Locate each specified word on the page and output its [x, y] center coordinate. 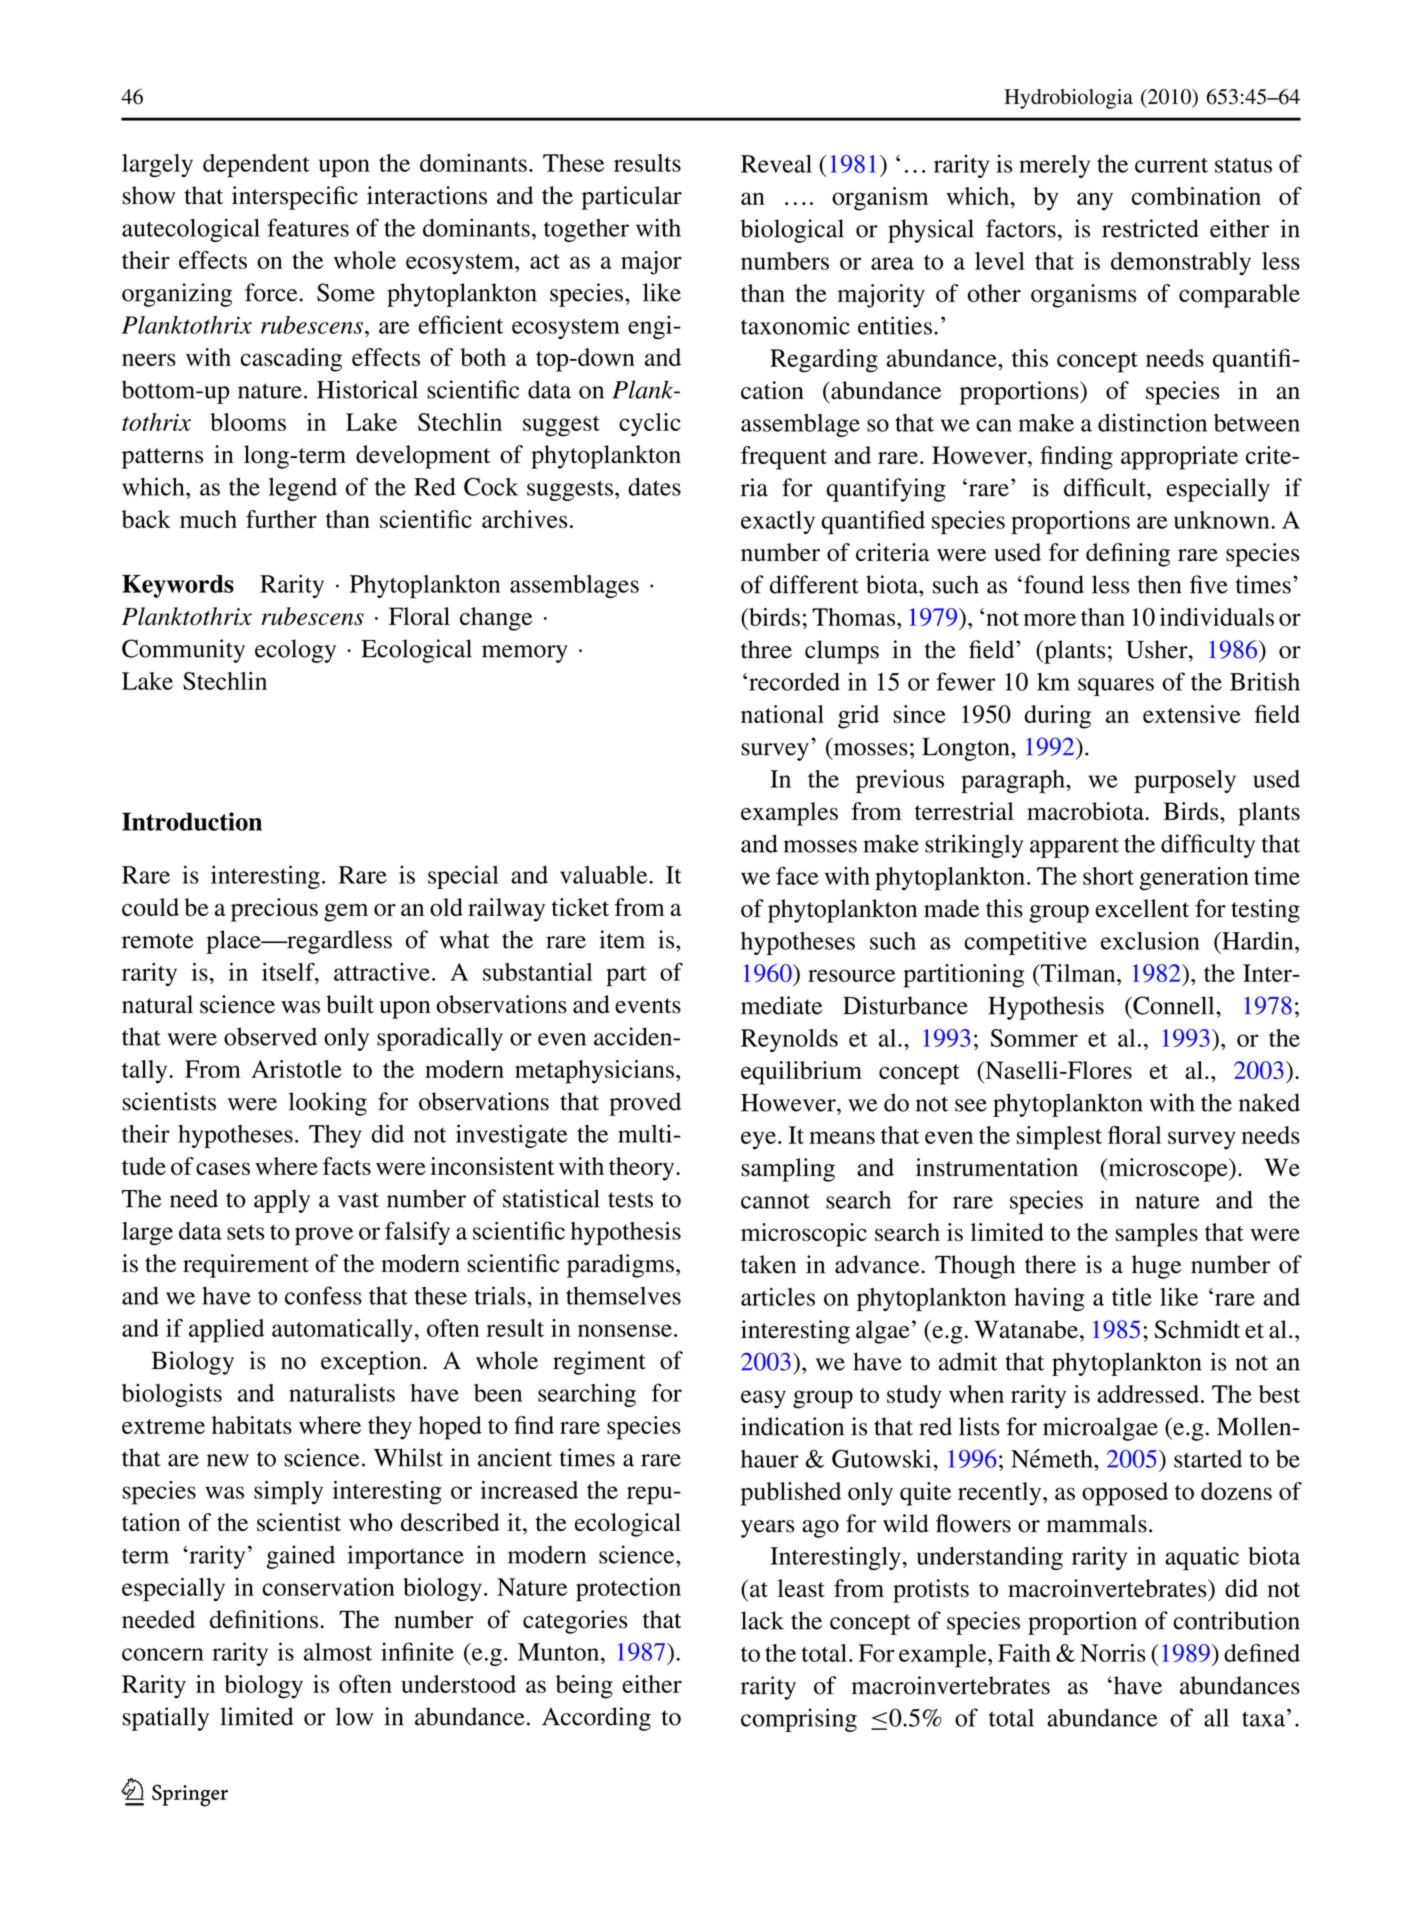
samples [1157, 1235]
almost [338, 1652]
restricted [1150, 228]
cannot [775, 1201]
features [308, 227]
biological [792, 231]
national [782, 714]
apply [282, 1201]
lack [762, 1620]
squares [1116, 687]
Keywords [178, 586]
